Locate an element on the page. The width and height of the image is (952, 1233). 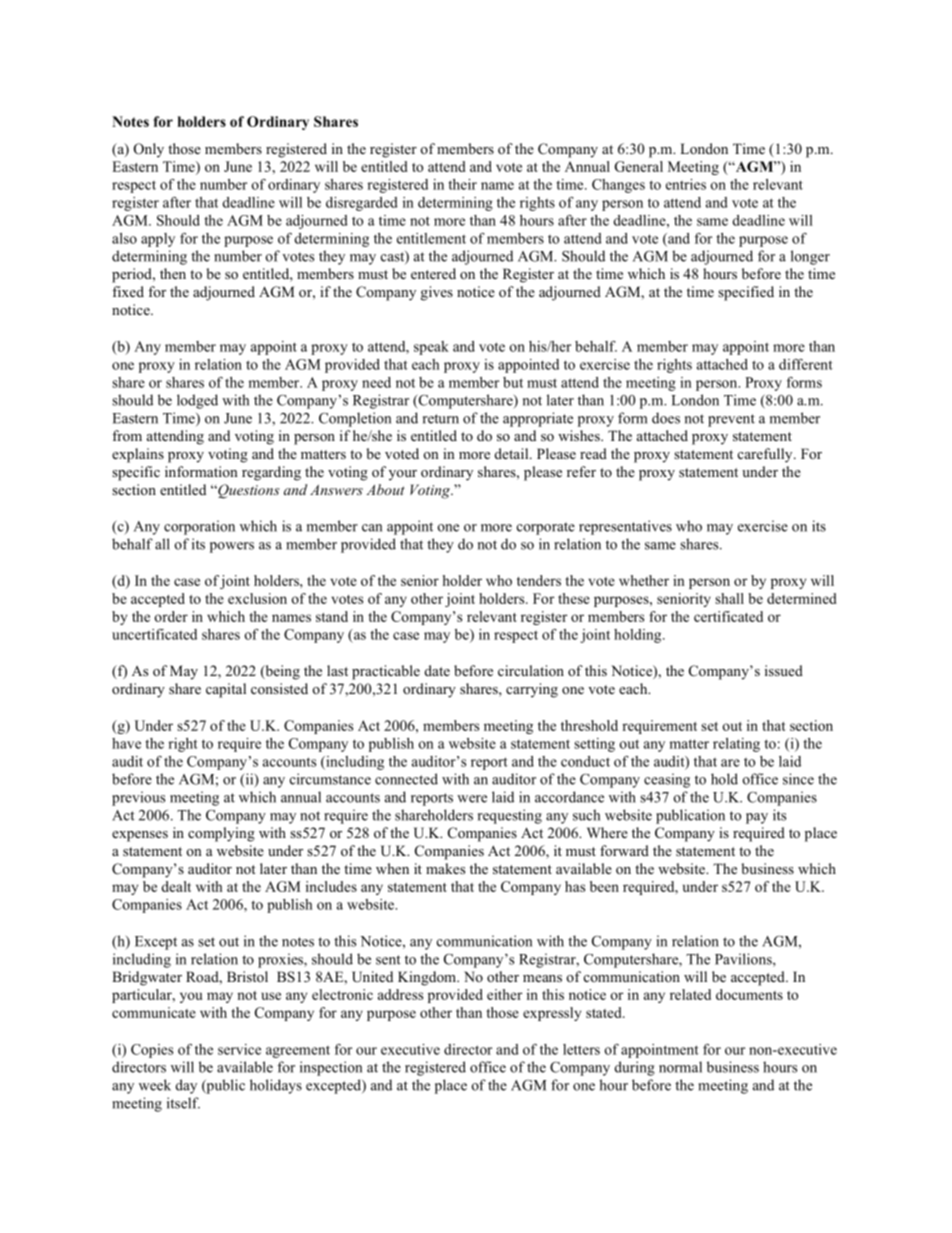
were is located at coordinates (472, 799).
